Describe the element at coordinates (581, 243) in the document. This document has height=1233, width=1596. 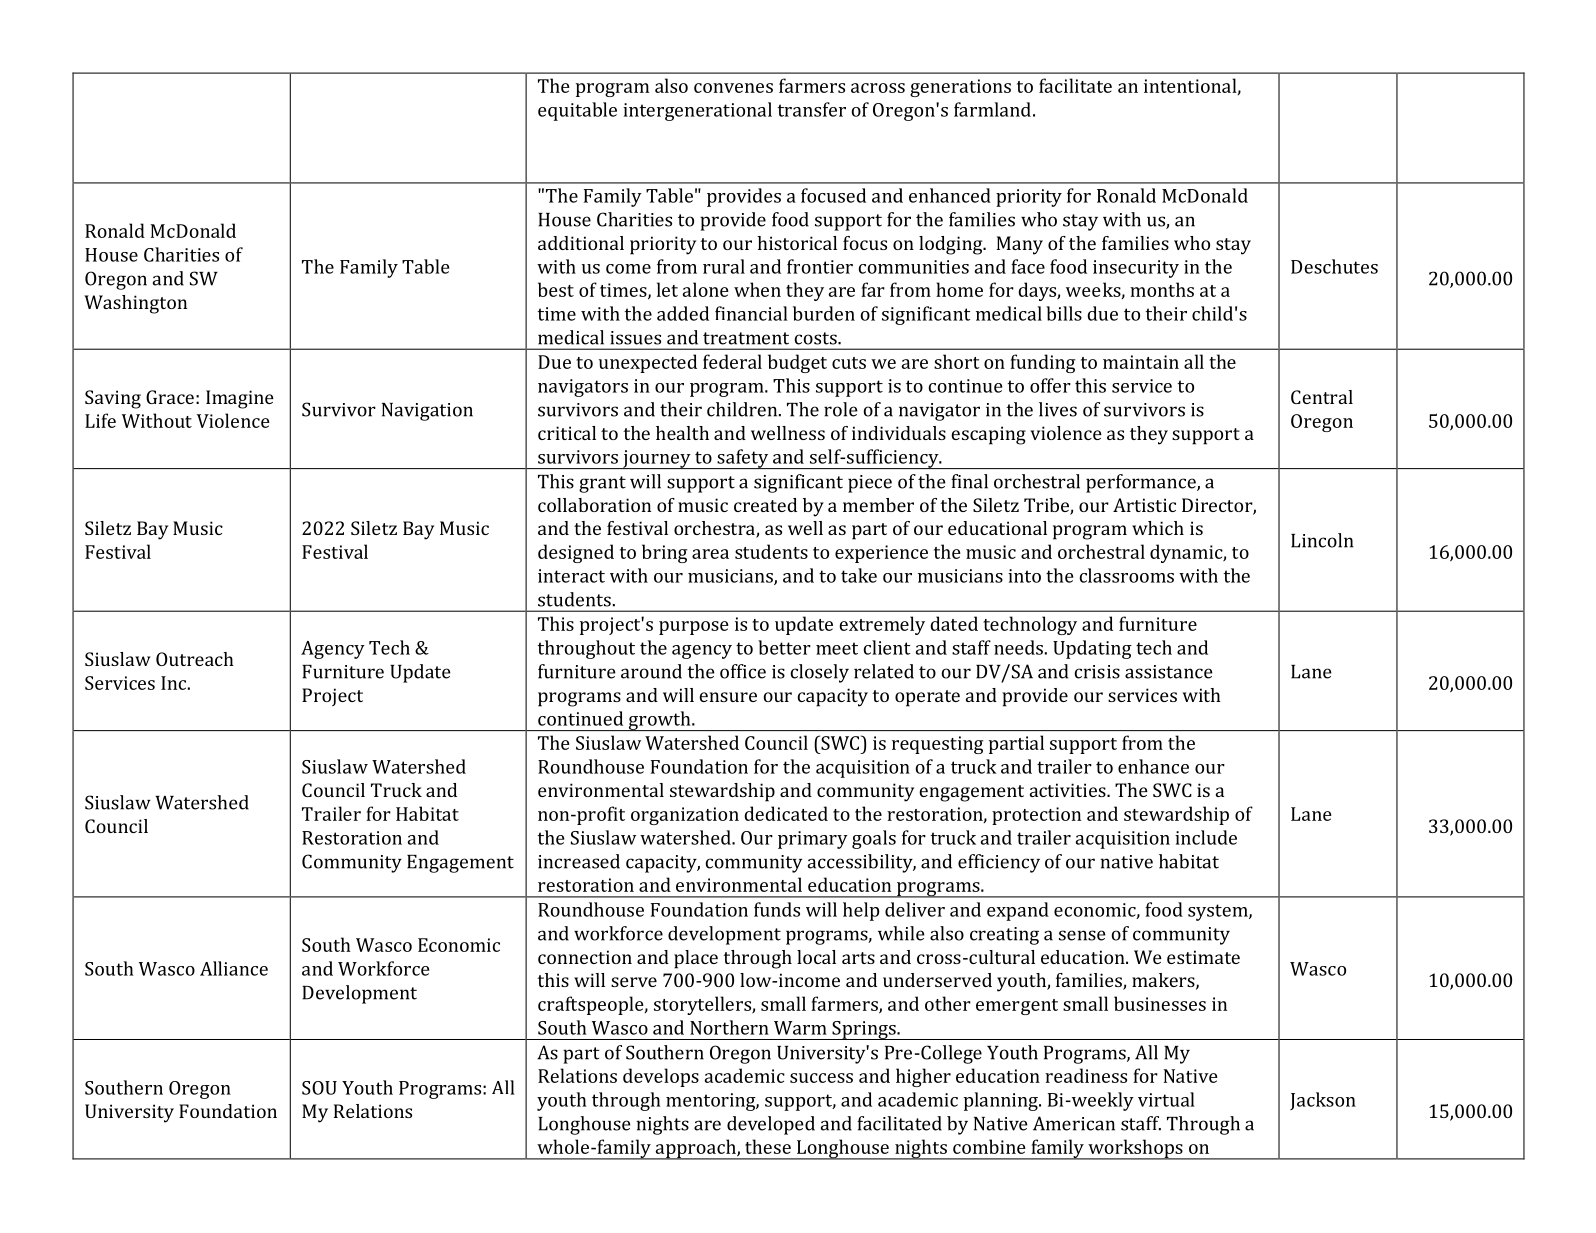
I see `additional` at that location.
